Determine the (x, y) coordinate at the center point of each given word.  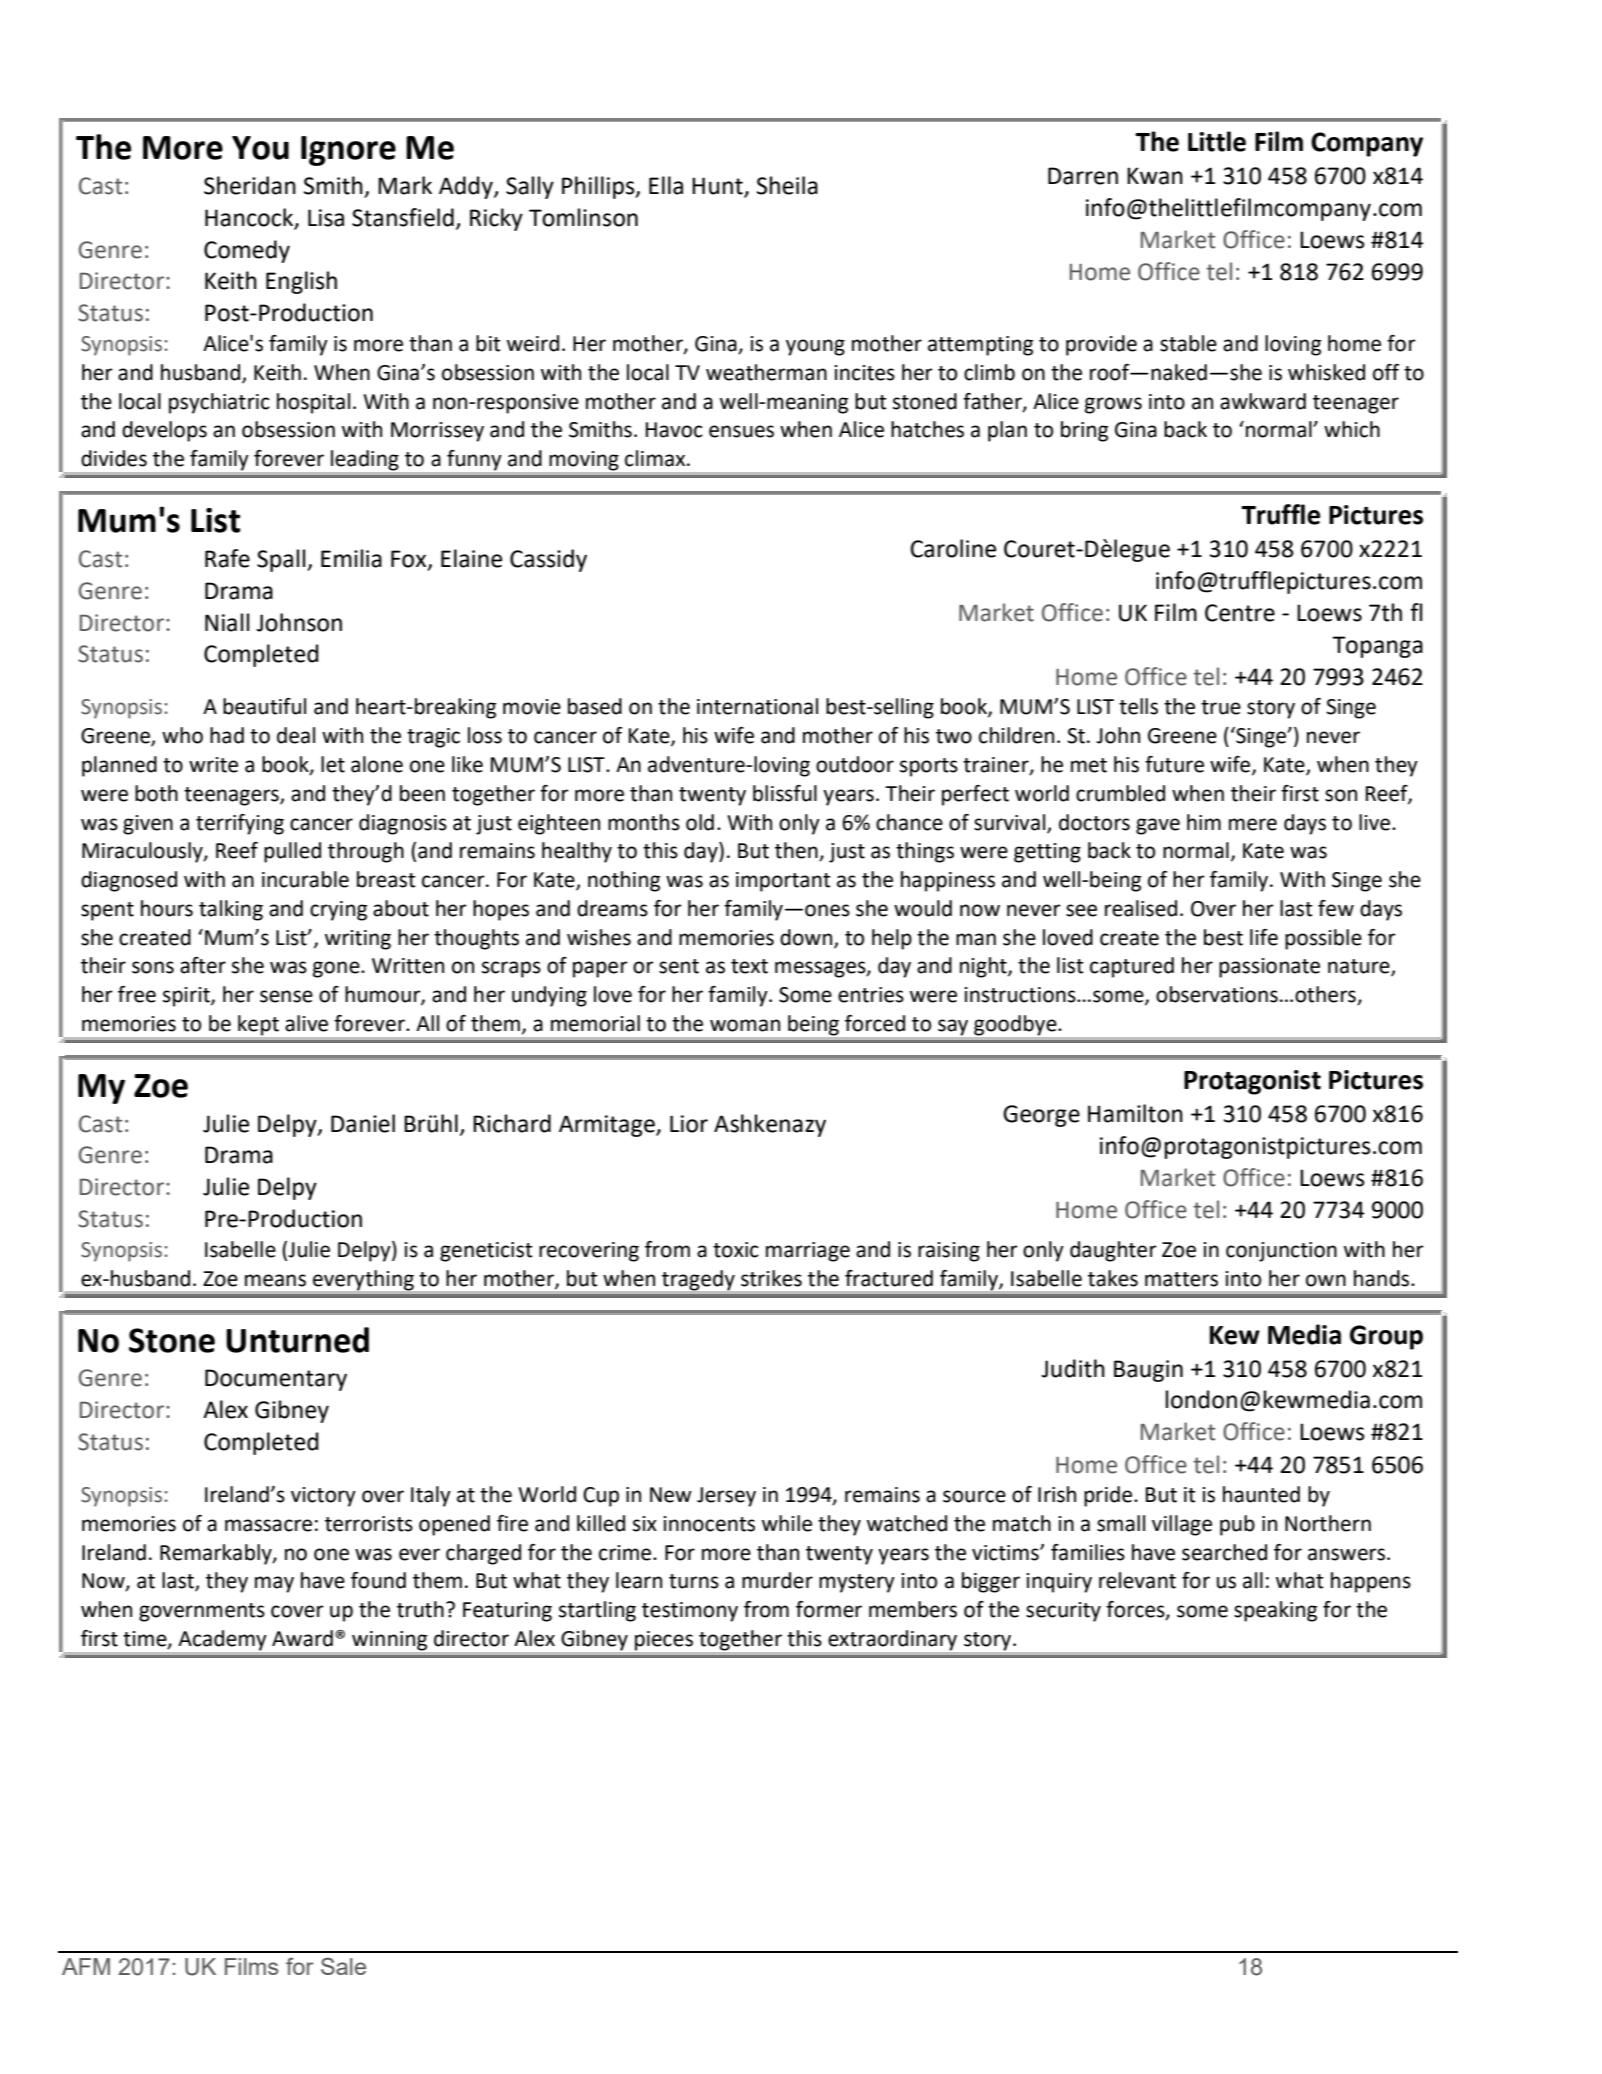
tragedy (698, 1280)
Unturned (297, 1340)
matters (1181, 1279)
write (213, 765)
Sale (343, 1966)
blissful (785, 793)
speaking (1275, 1611)
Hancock (250, 218)
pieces (664, 1641)
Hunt (717, 186)
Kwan (1155, 176)
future (1174, 764)
